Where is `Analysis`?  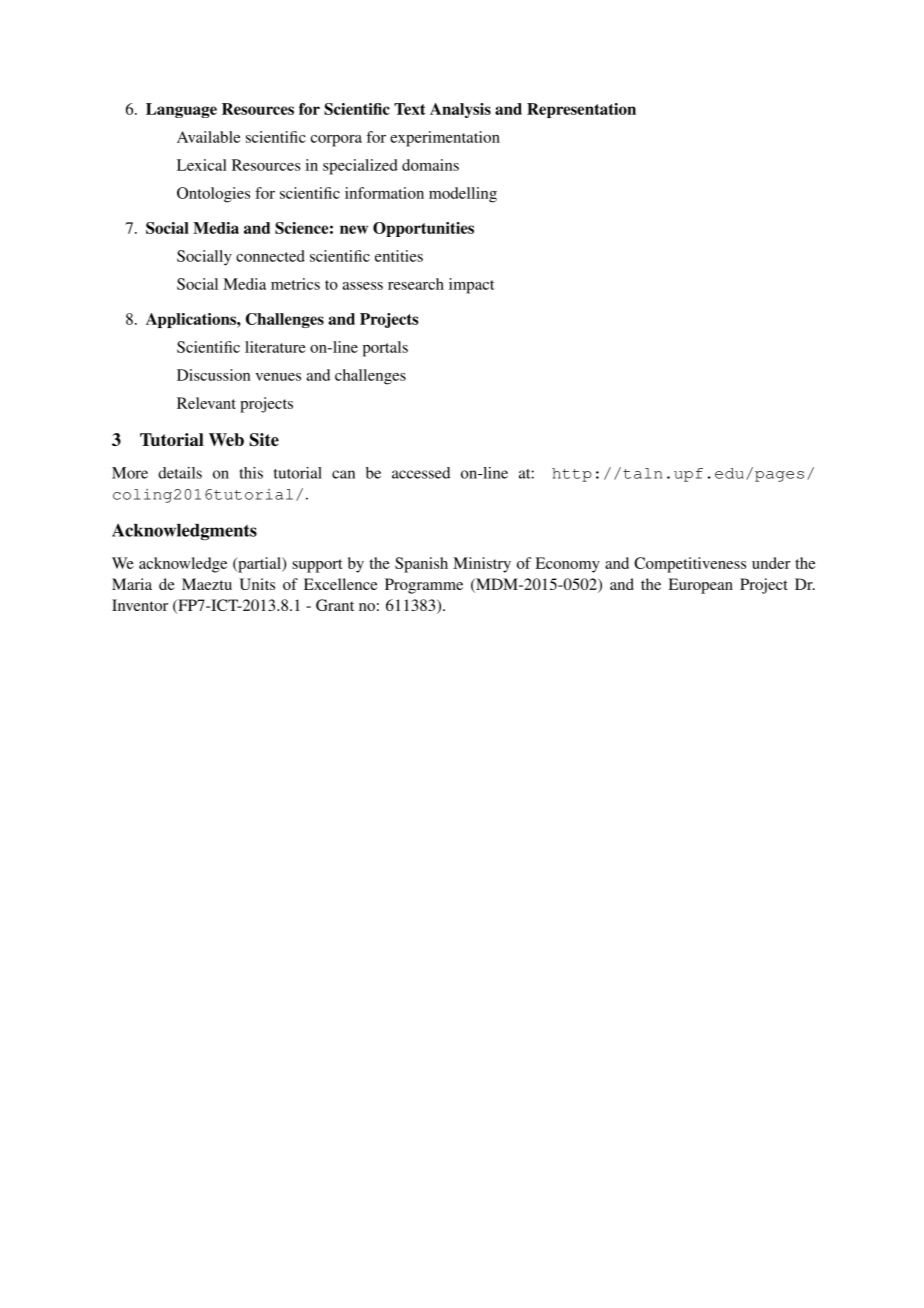
Analysis is located at coordinates (460, 110).
